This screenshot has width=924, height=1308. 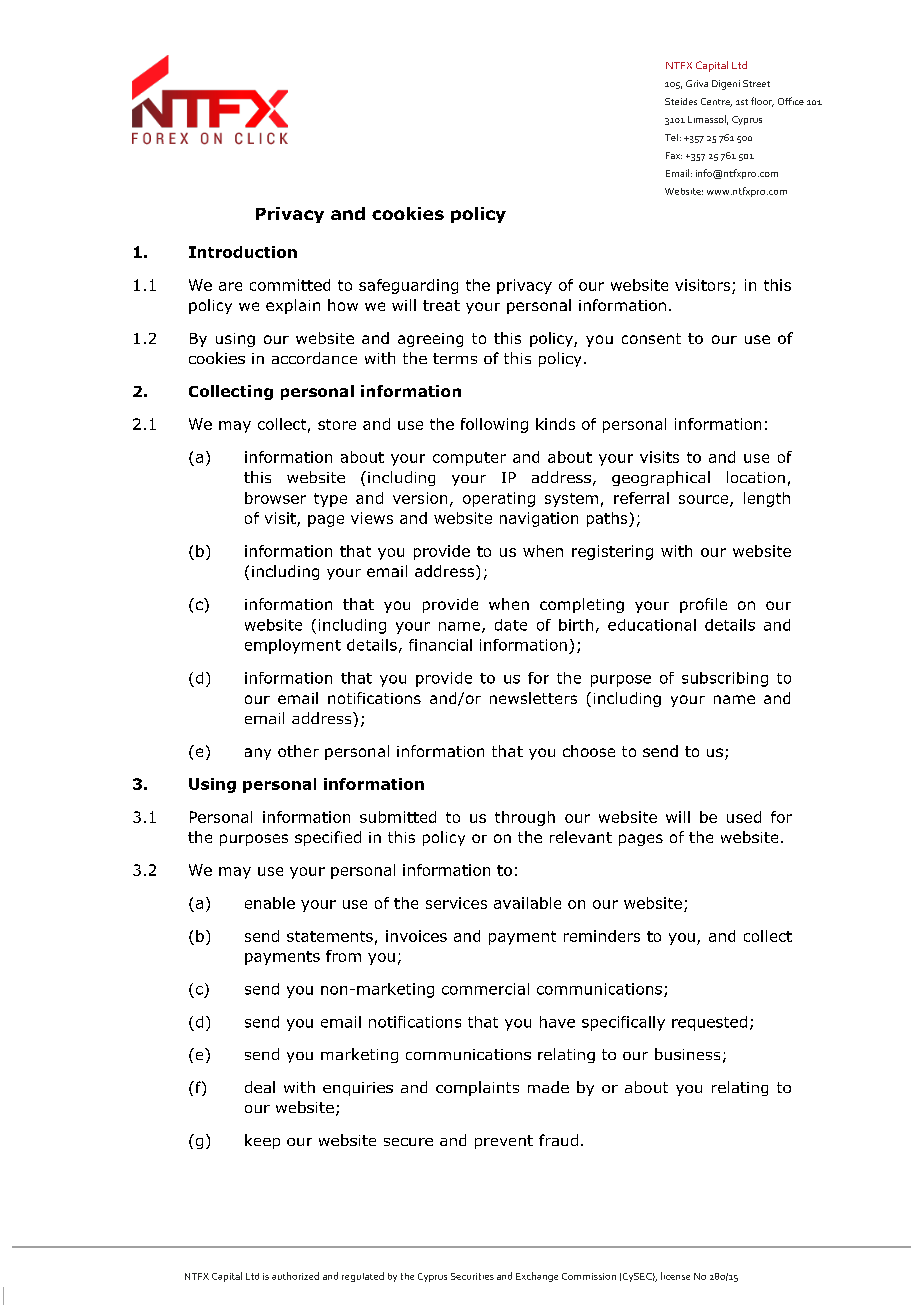 What do you see at coordinates (275, 498) in the screenshot?
I see `browser` at bounding box center [275, 498].
